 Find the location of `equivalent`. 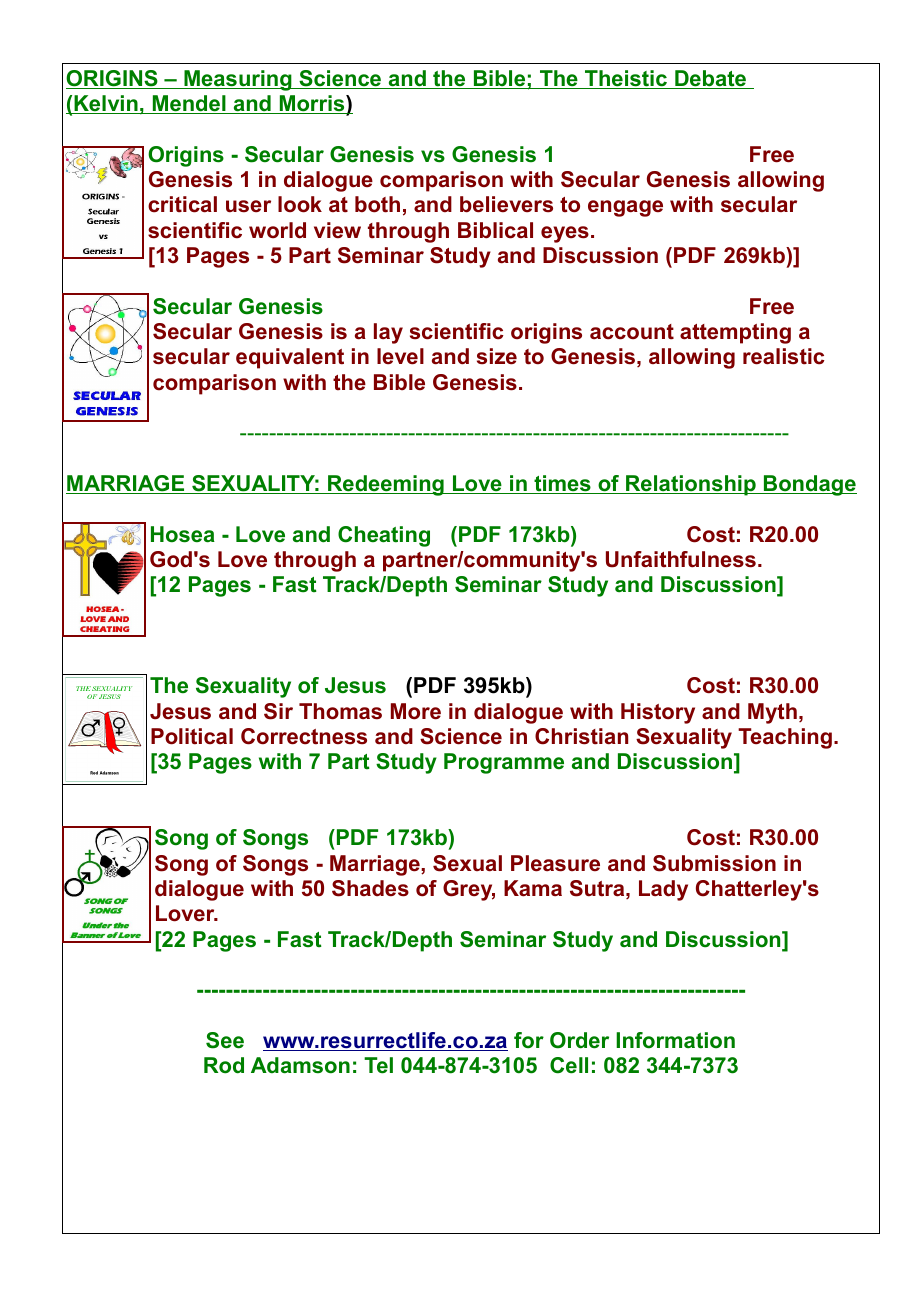

equivalent is located at coordinates (290, 358).
